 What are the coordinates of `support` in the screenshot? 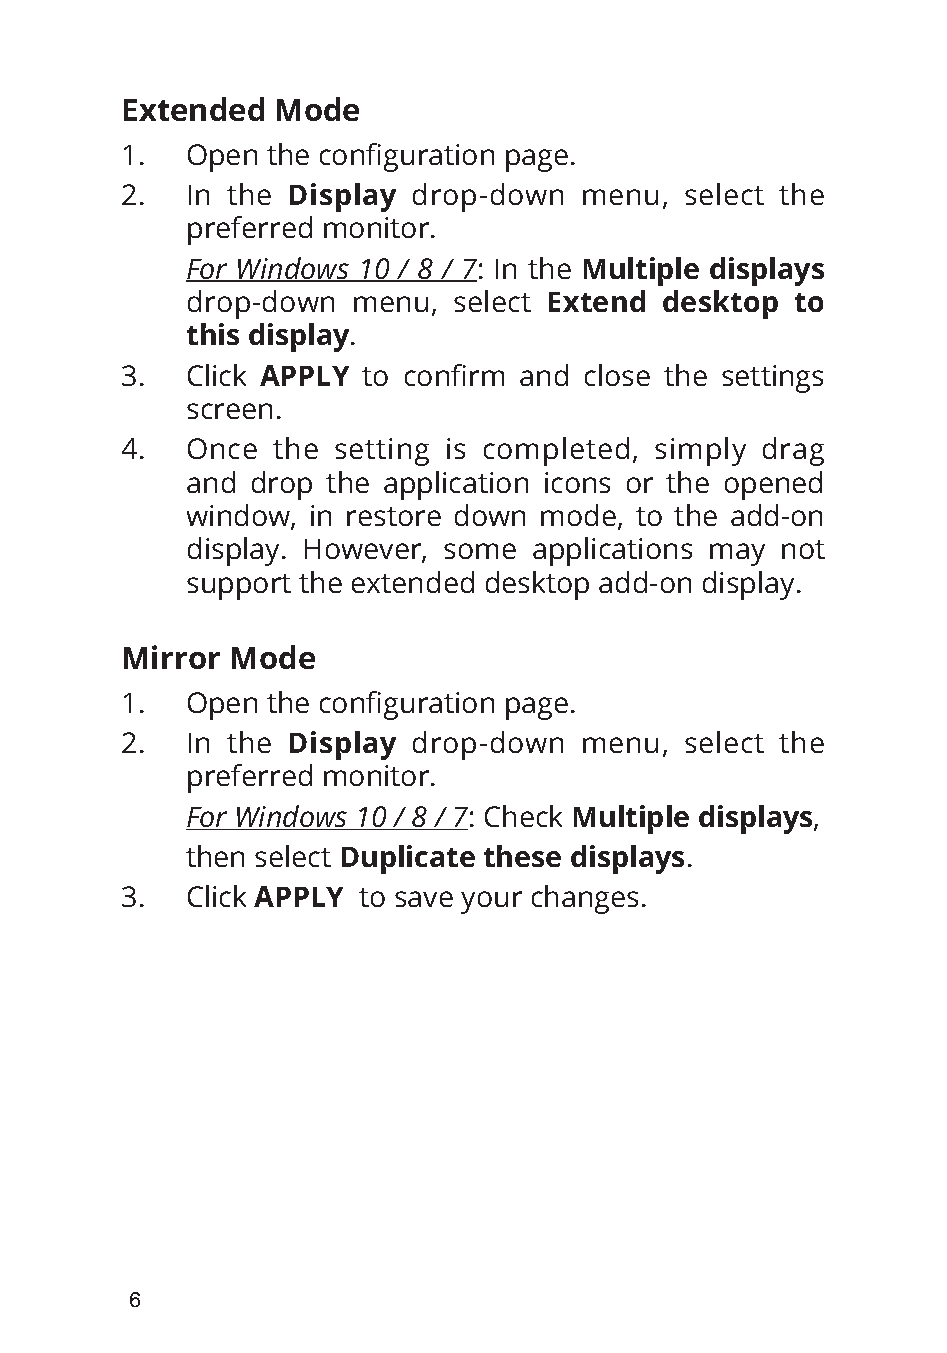 It's located at (239, 587).
